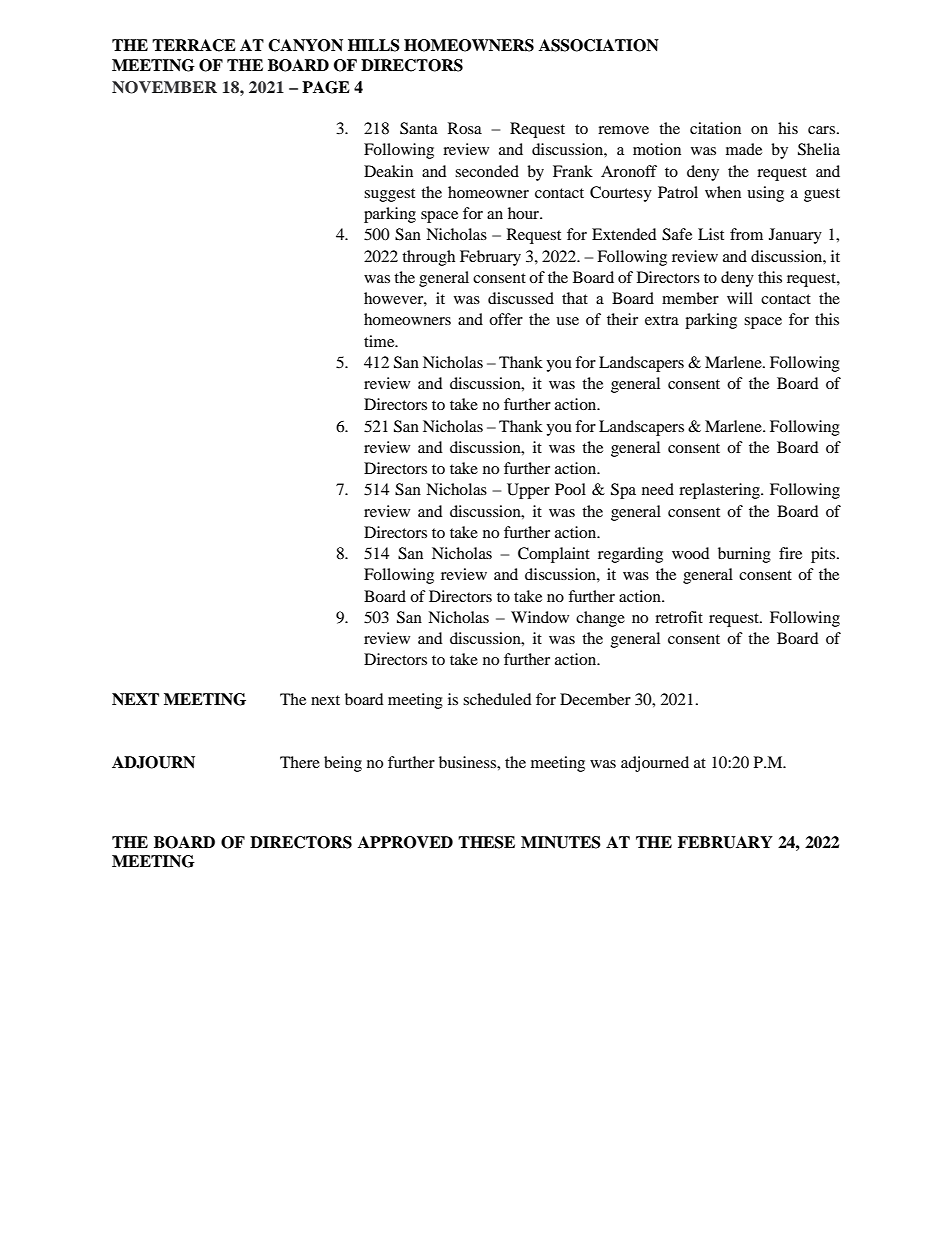 This screenshot has width=952, height=1233. What do you see at coordinates (506, 319) in the screenshot?
I see `offer` at bounding box center [506, 319].
